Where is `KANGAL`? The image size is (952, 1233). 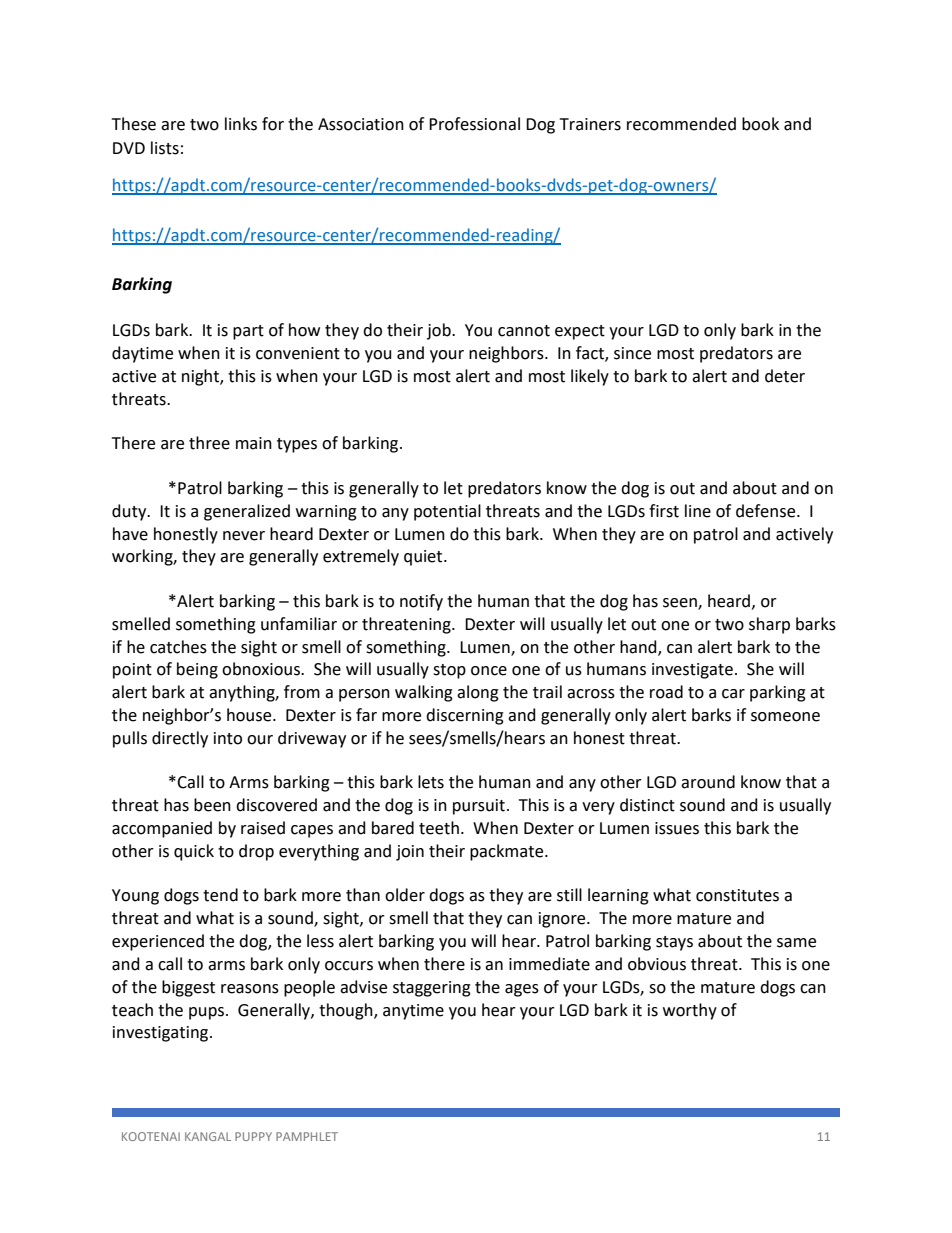
KANGAL is located at coordinates (208, 1136).
